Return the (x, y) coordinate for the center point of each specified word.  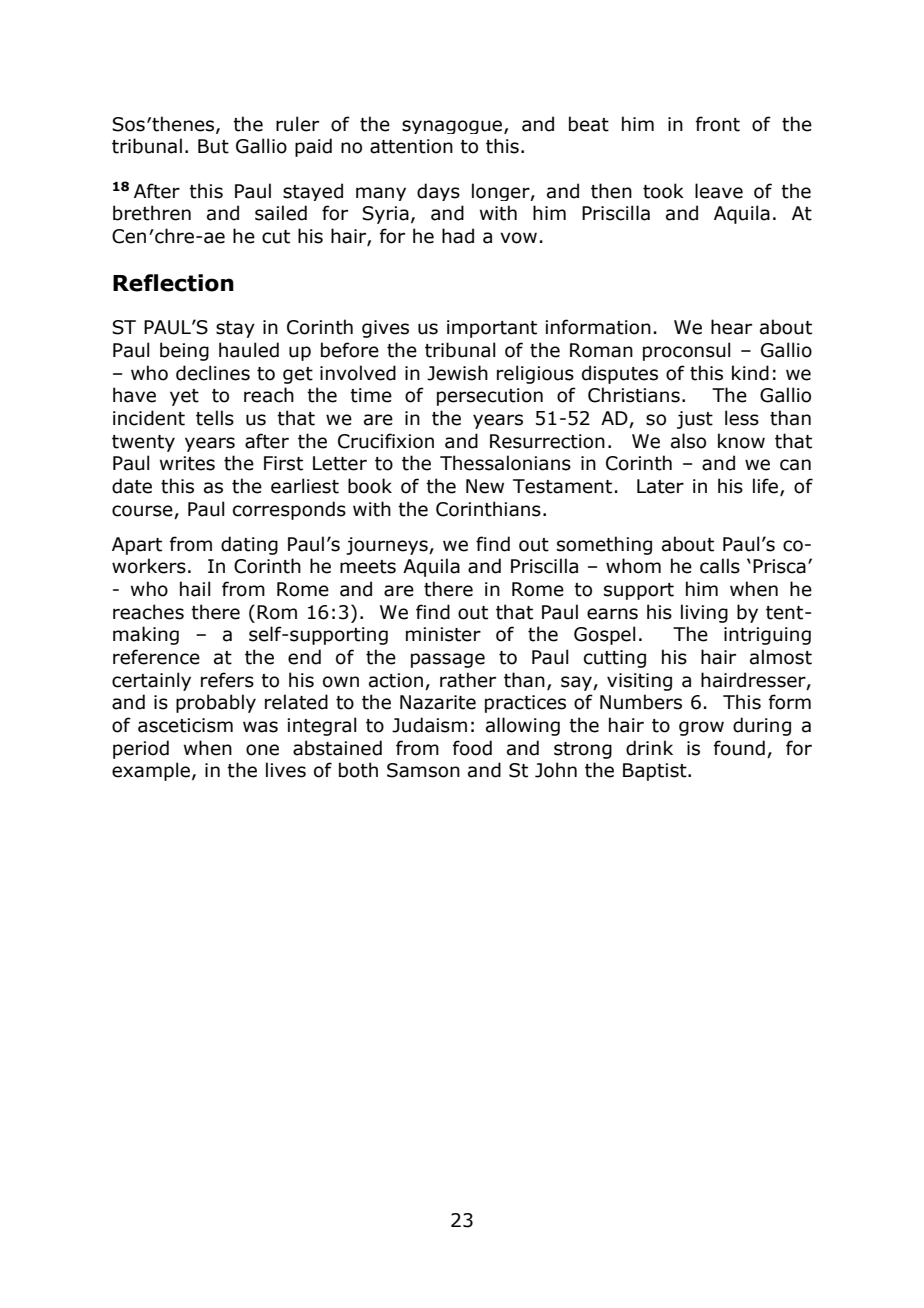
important (492, 329)
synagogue (453, 127)
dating (249, 545)
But (213, 146)
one (262, 750)
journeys (388, 546)
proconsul (687, 351)
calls (720, 566)
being (184, 351)
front (718, 124)
